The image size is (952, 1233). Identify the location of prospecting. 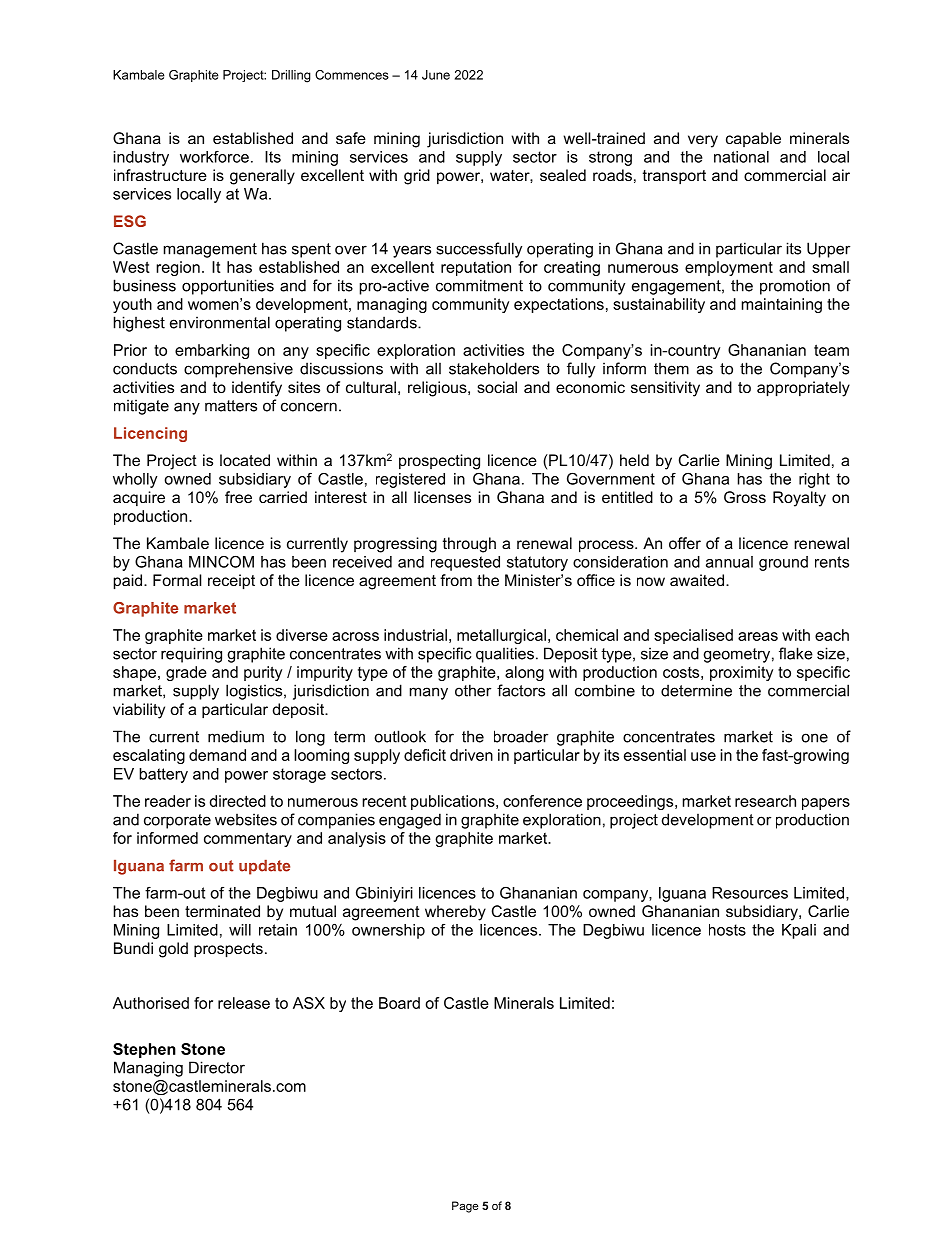
(439, 462).
